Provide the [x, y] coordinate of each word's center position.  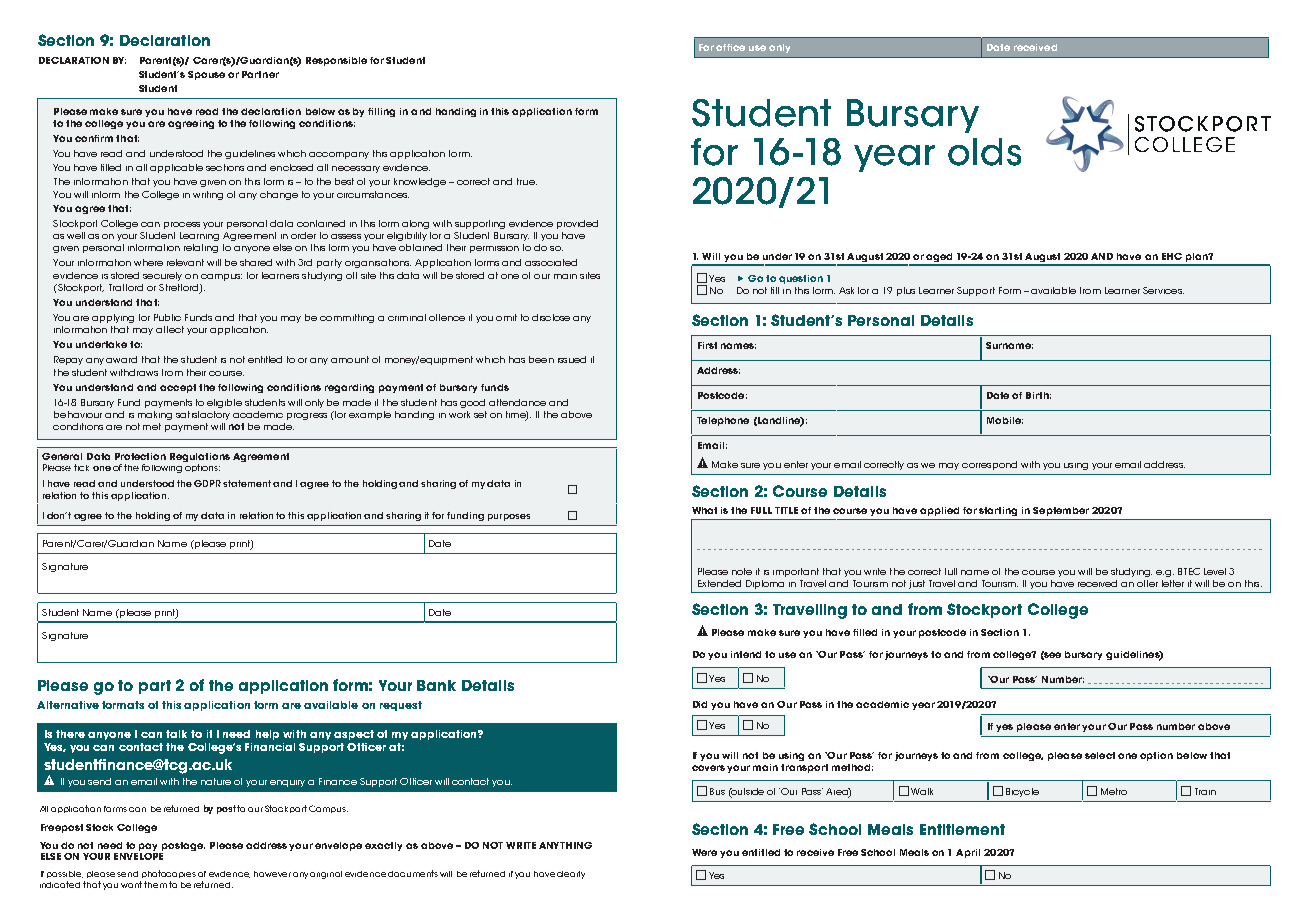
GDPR [209, 483]
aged [940, 259]
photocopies [169, 874]
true [527, 181]
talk [176, 734]
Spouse [206, 75]
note [742, 571]
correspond [989, 465]
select [1100, 755]
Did [700, 704]
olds [984, 152]
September [1061, 511]
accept [178, 388]
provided [577, 224]
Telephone [723, 421]
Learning [199, 236]
